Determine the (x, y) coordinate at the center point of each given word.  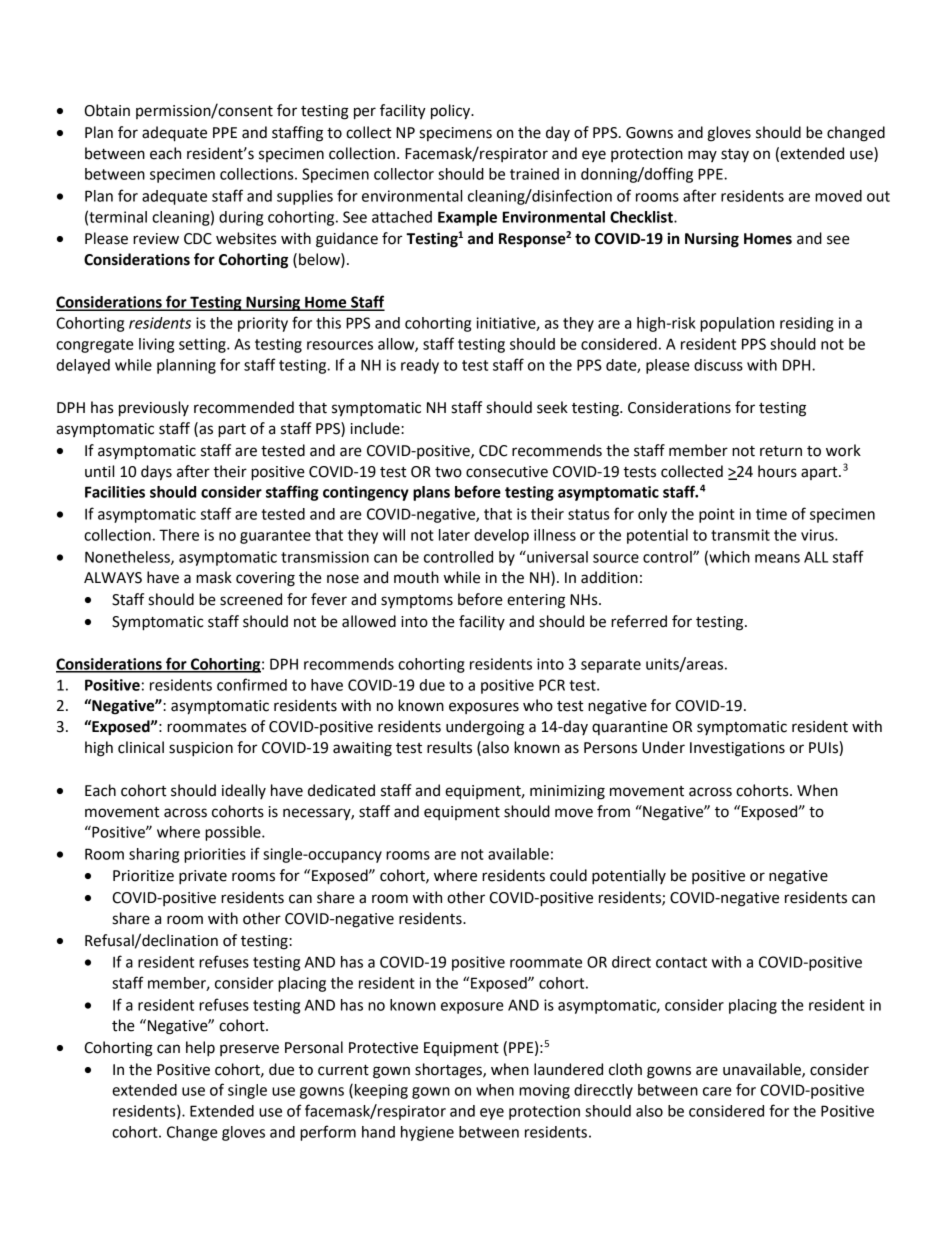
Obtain (107, 110)
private (203, 877)
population (737, 324)
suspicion (201, 749)
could (568, 875)
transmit (740, 535)
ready (420, 366)
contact (681, 962)
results (449, 747)
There (179, 535)
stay (735, 155)
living (156, 345)
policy (452, 112)
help (200, 1049)
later (454, 535)
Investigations (737, 749)
